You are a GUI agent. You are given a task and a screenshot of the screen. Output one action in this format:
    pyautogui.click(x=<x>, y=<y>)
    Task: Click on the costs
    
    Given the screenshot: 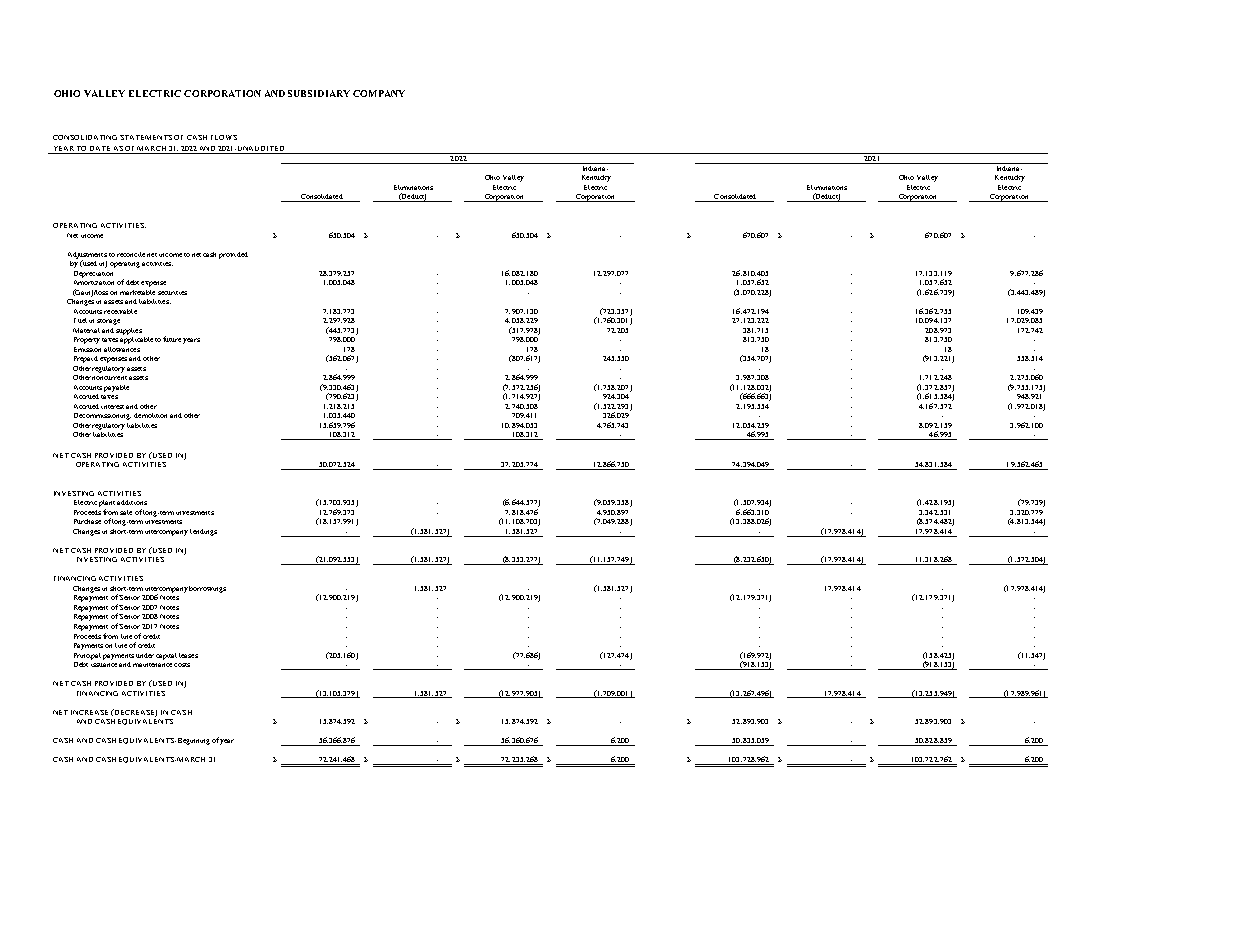 What is the action you would take?
    pyautogui.click(x=182, y=665)
